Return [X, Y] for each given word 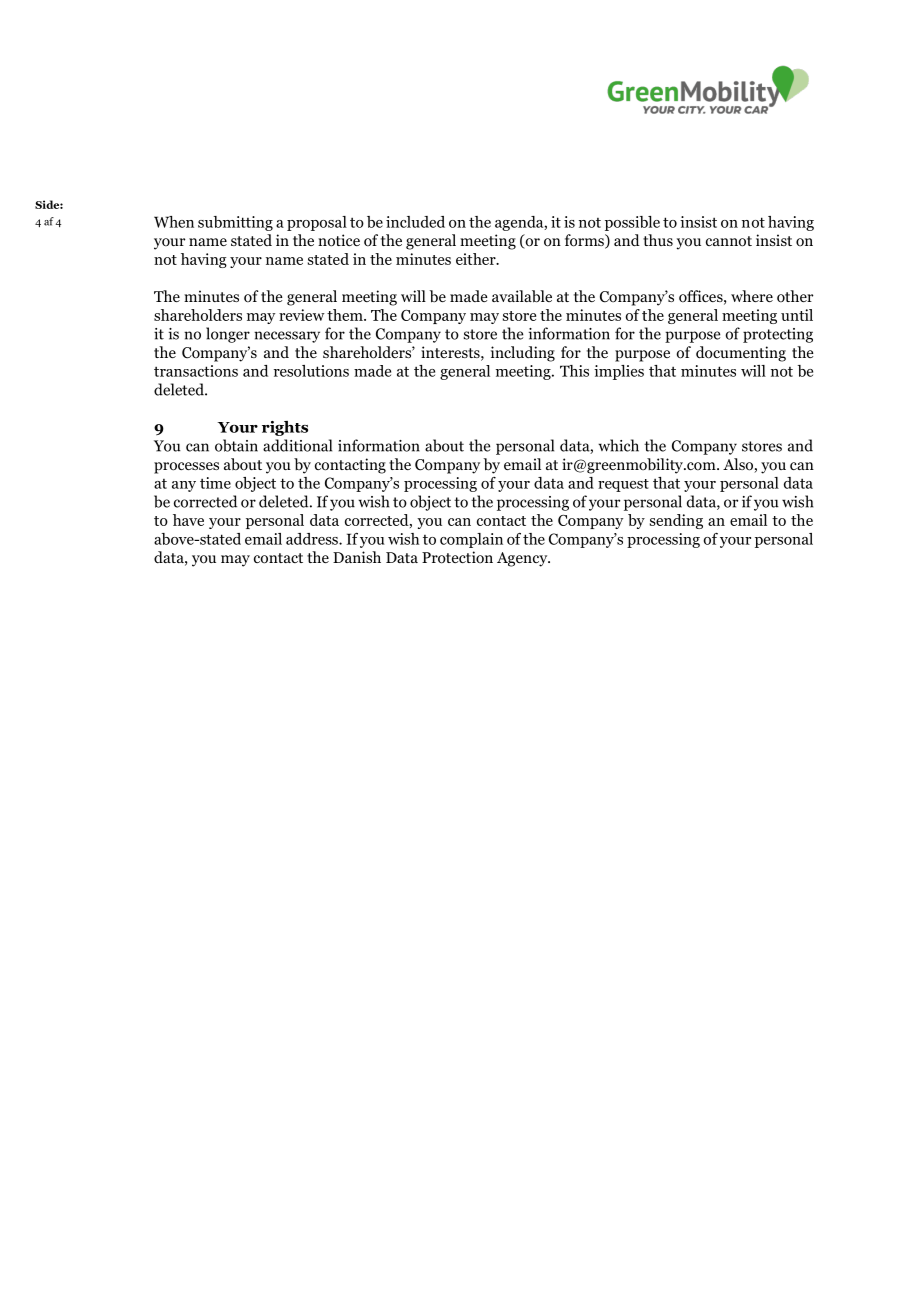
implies [619, 372]
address [313, 539]
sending [676, 521]
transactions [196, 371]
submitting [235, 223]
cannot [729, 241]
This [574, 371]
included [415, 222]
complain [471, 540]
